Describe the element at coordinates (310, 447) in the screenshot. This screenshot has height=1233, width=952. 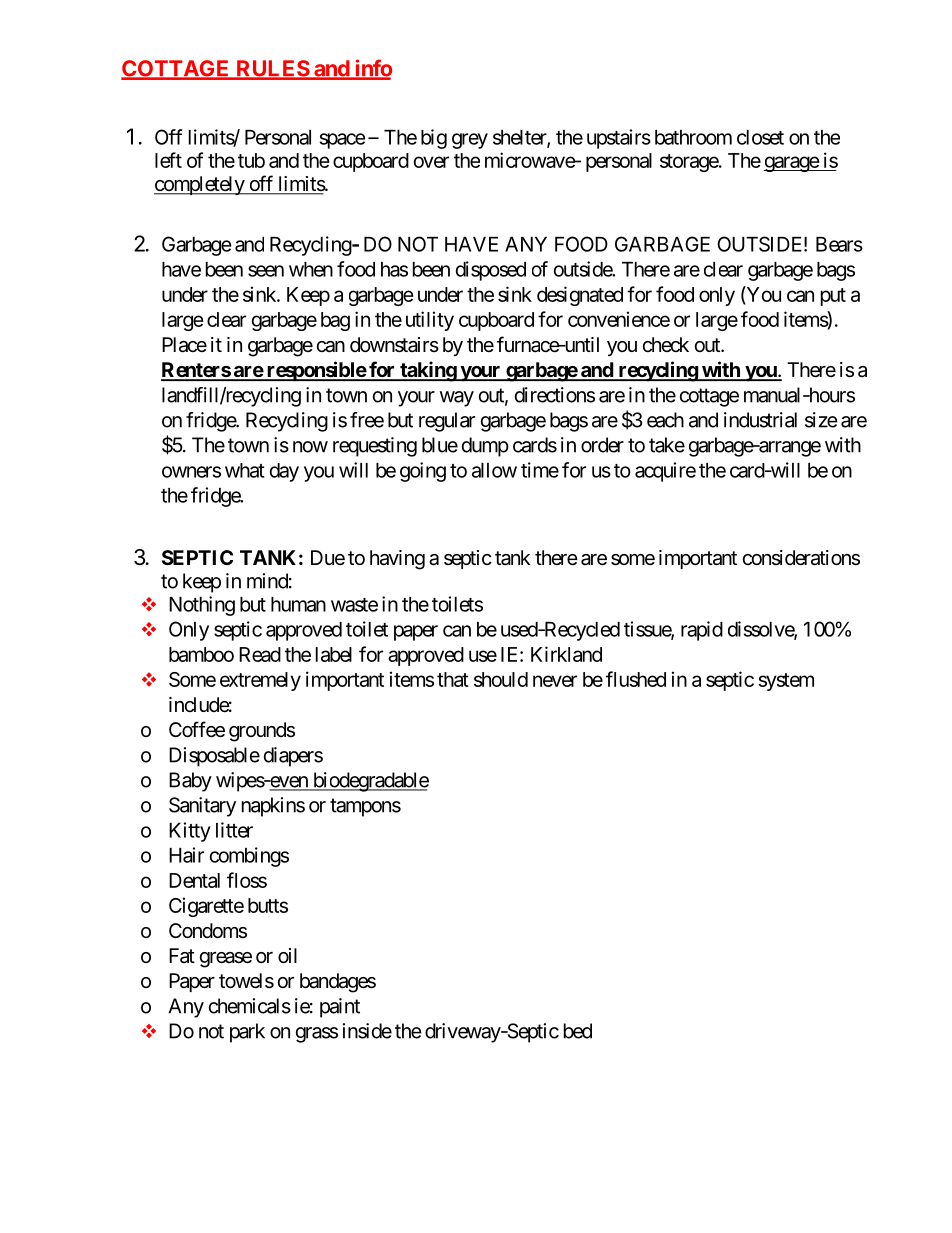
I see `now` at that location.
